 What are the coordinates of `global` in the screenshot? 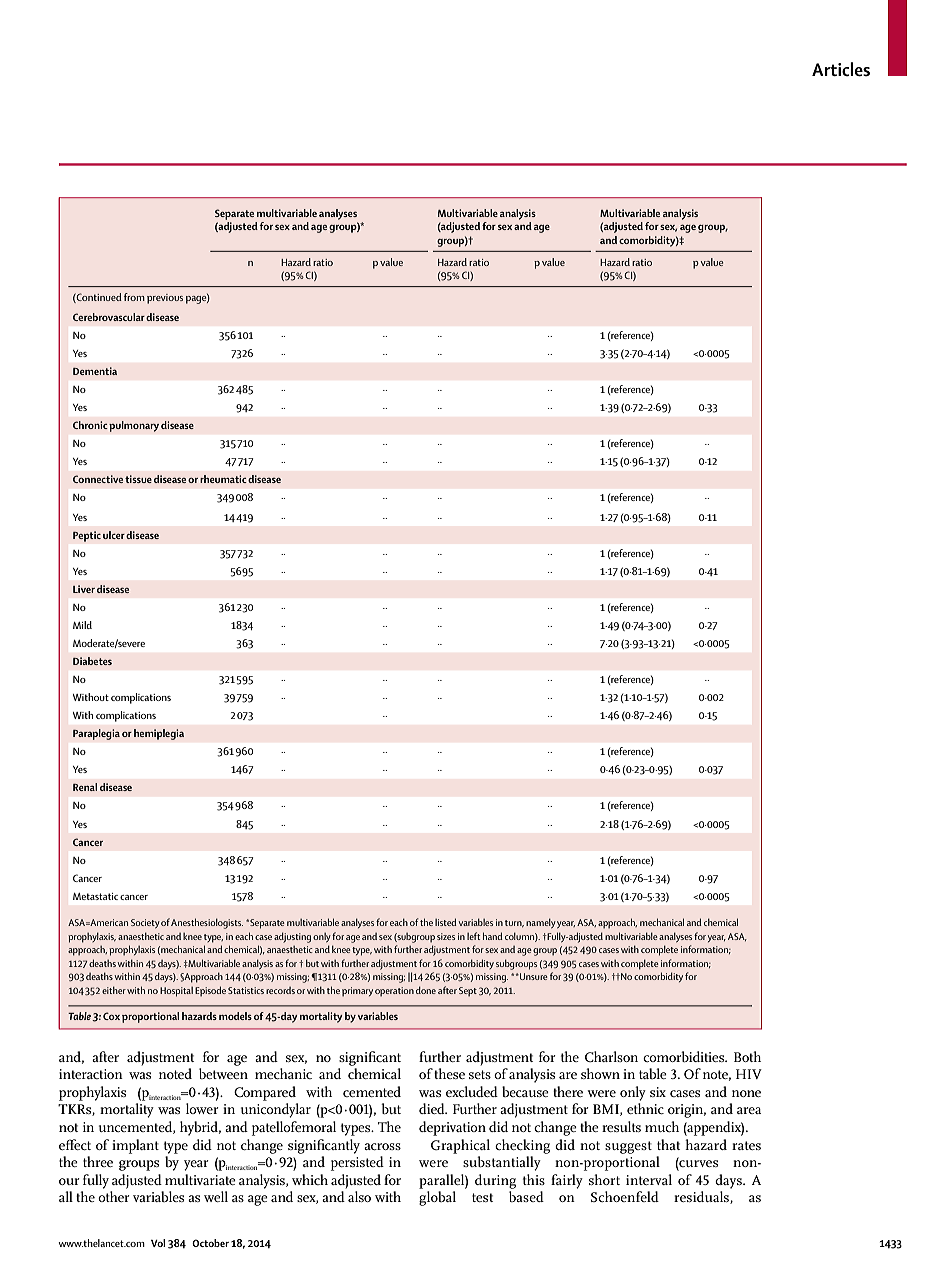 It's located at (437, 1198).
